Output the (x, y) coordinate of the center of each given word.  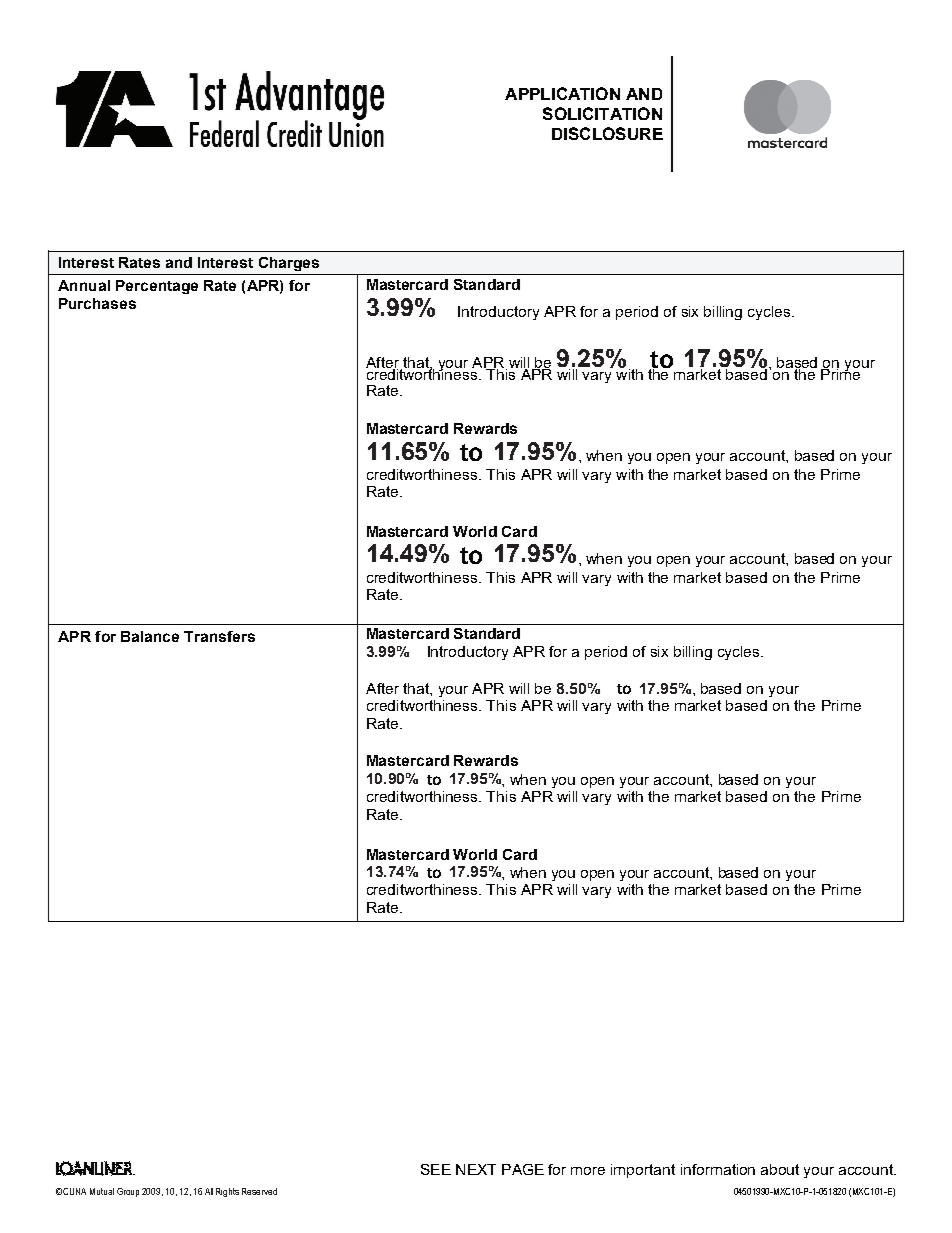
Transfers (219, 636)
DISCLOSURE (607, 133)
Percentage (157, 287)
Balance (150, 636)
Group (128, 1192)
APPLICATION (562, 93)
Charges (289, 264)
